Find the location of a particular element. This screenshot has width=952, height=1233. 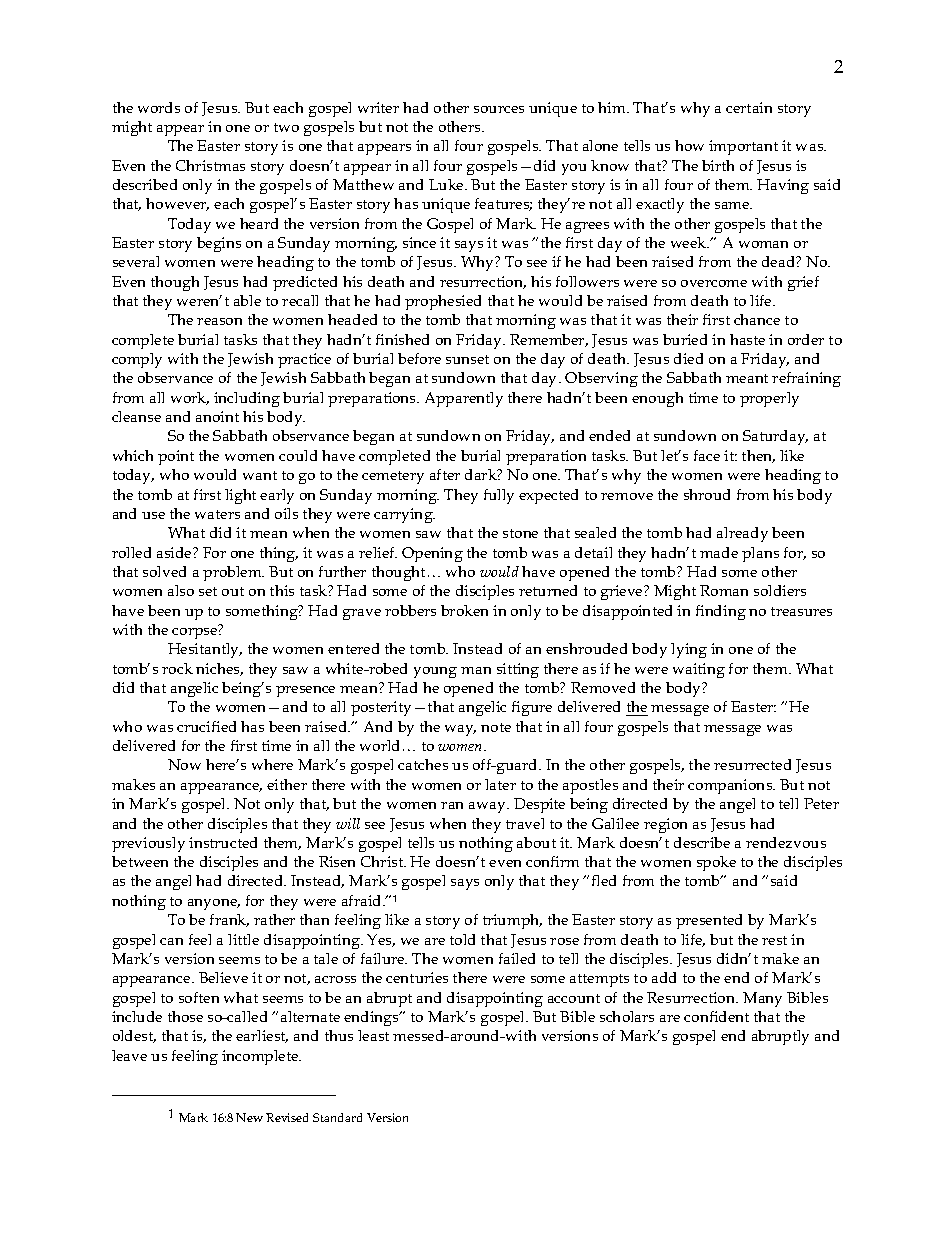

words is located at coordinates (159, 107).
